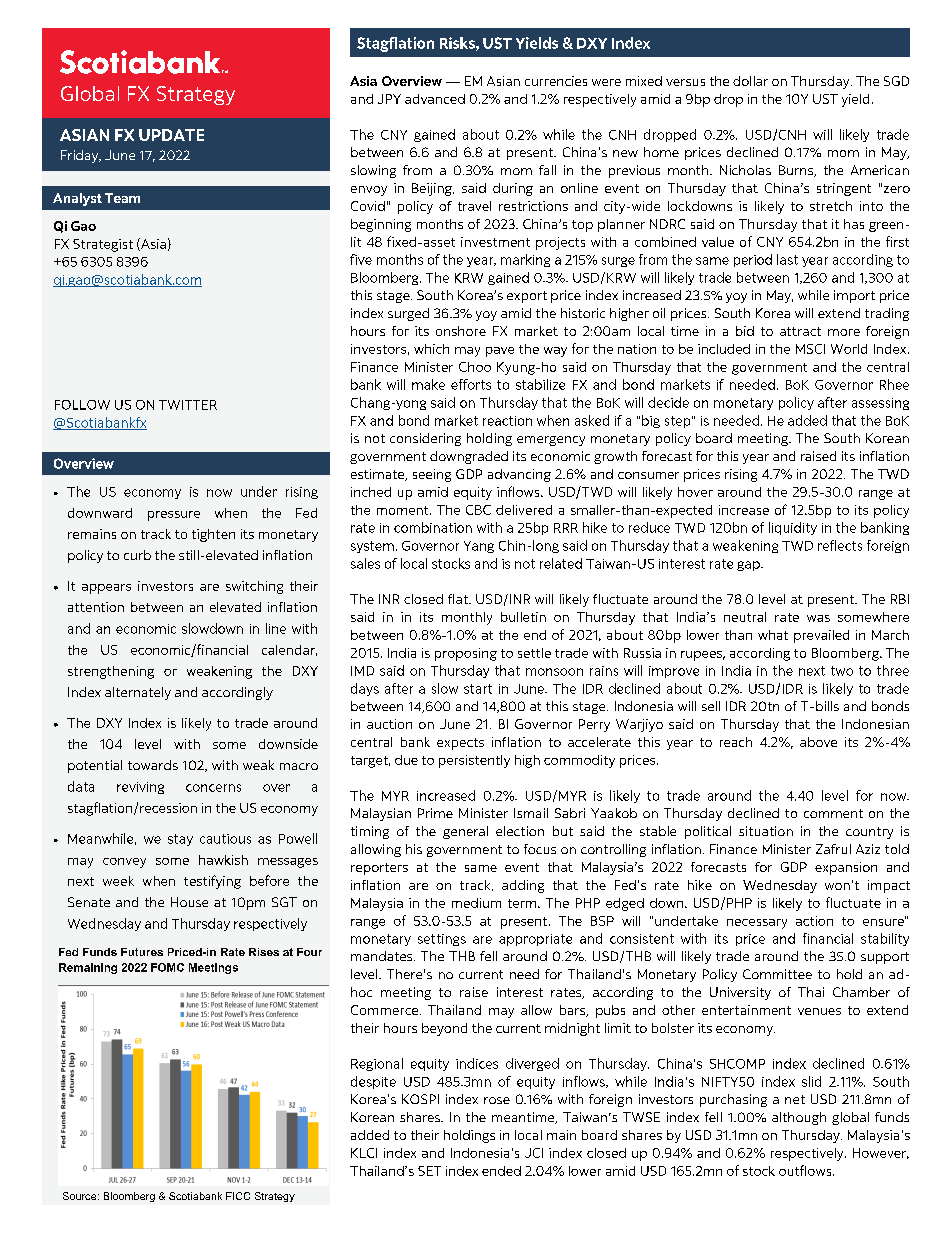  What do you see at coordinates (171, 135) in the page?
I see `UPDATE` at bounding box center [171, 135].
